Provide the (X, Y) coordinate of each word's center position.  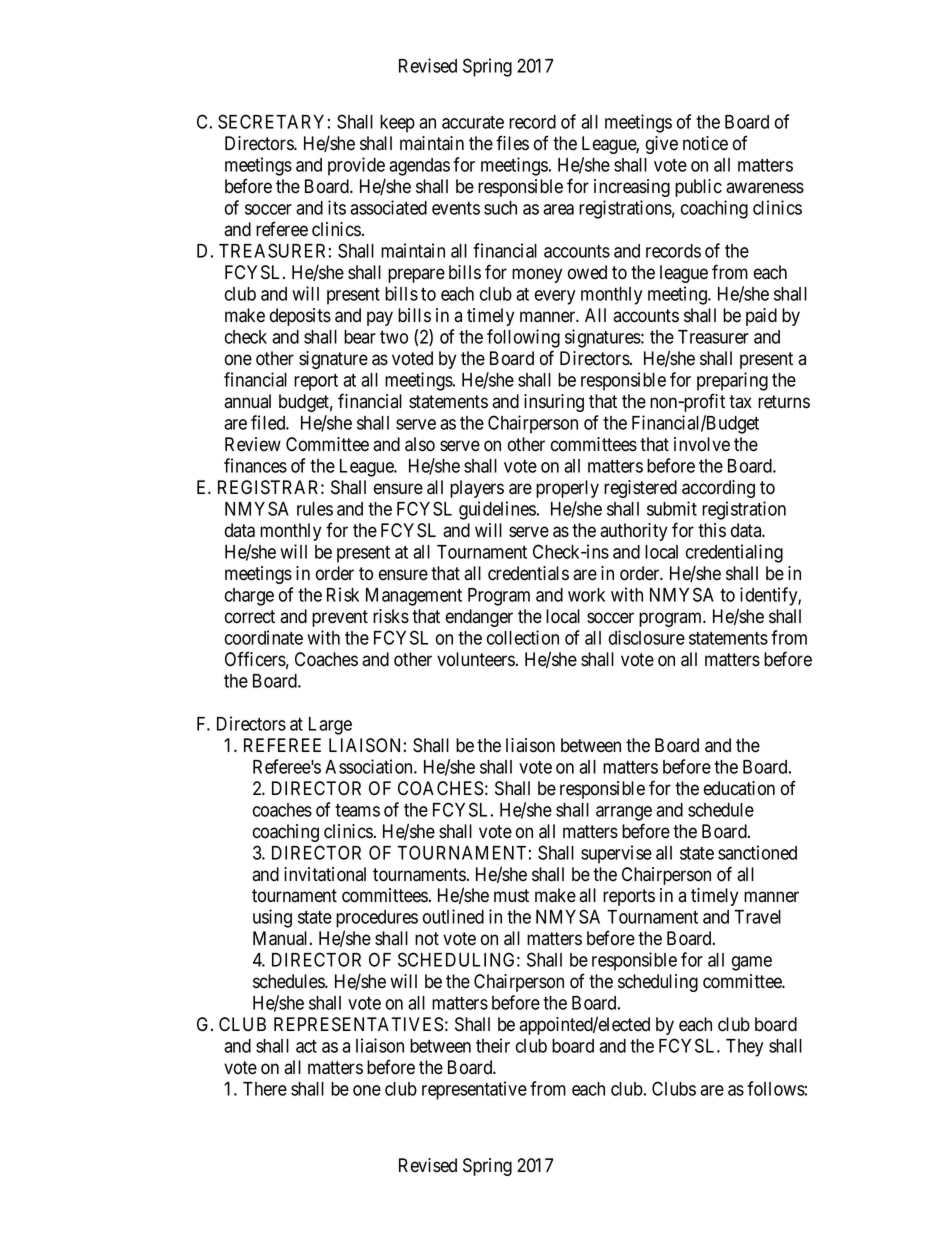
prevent (340, 618)
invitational (325, 874)
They (744, 1048)
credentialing (734, 553)
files (512, 143)
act (306, 1046)
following (523, 338)
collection (523, 637)
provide (356, 166)
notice (705, 143)
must (511, 896)
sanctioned (757, 852)
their (493, 1045)
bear (360, 337)
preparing (732, 381)
